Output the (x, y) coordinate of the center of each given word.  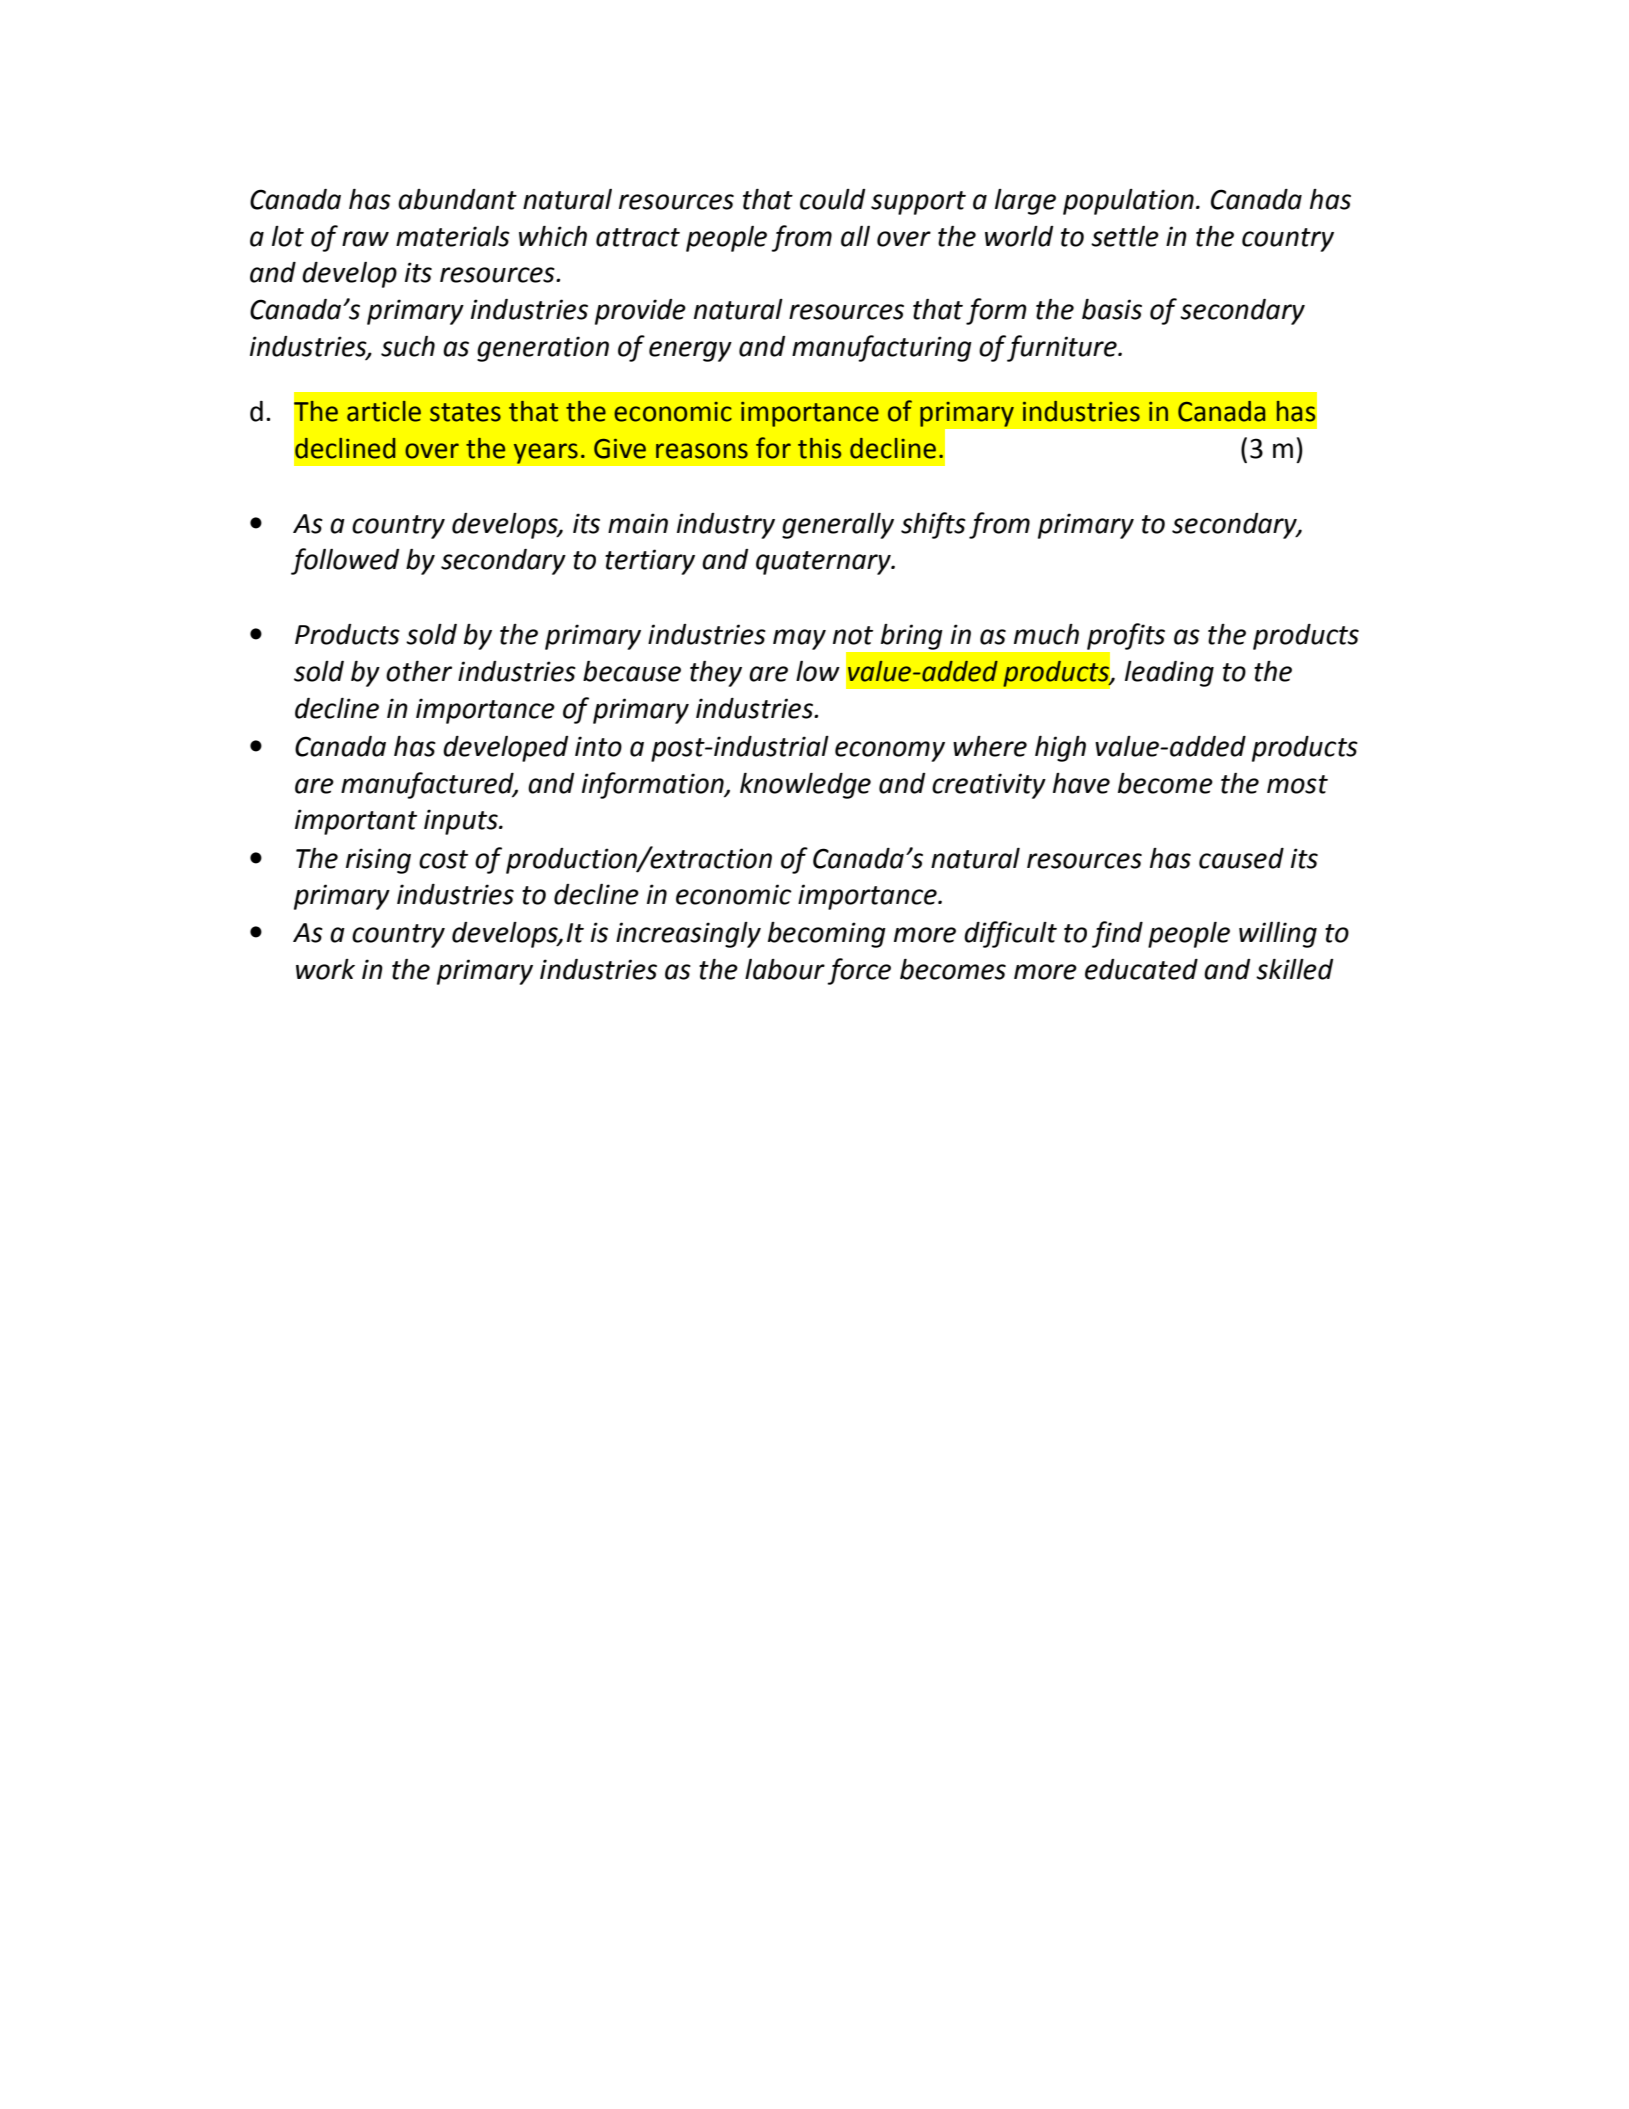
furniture (1063, 348)
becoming (827, 935)
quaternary (824, 563)
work (325, 969)
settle (1125, 236)
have (1081, 783)
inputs (462, 822)
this (819, 448)
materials (453, 236)
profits (1126, 636)
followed (345, 561)
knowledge (805, 786)
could (832, 199)
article (384, 411)
